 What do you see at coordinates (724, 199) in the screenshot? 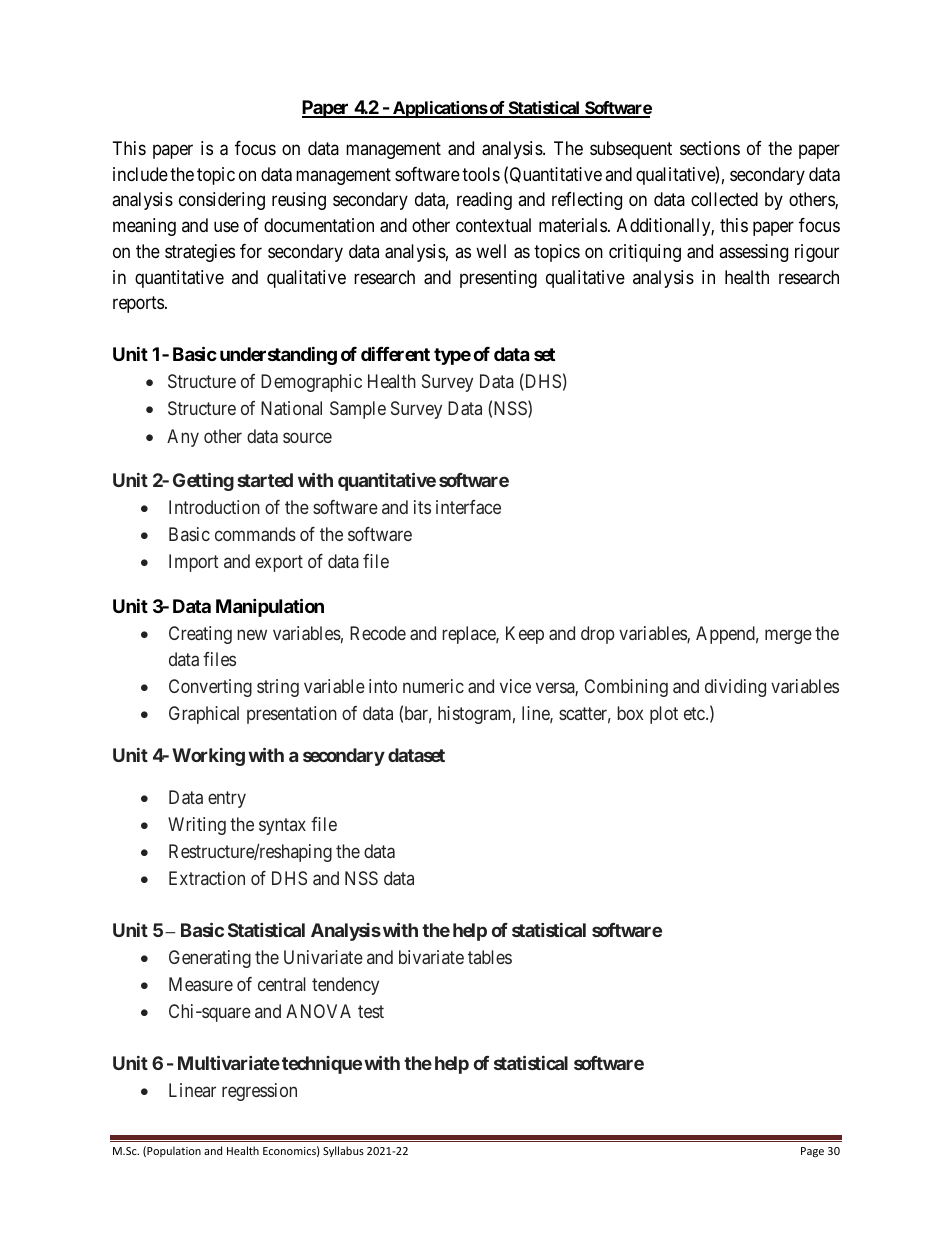
I see `collected` at bounding box center [724, 199].
